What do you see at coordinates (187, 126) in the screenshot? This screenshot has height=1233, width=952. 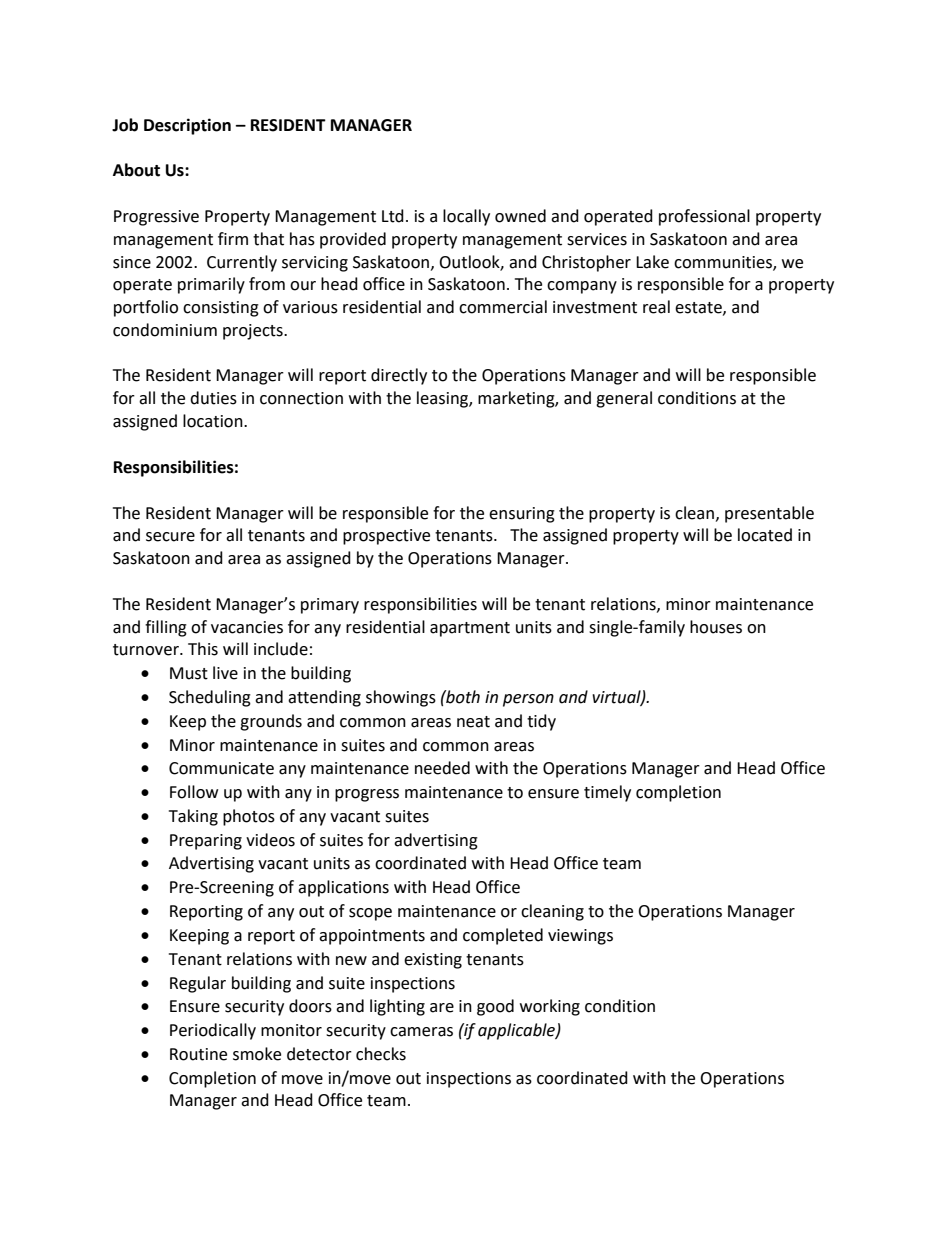 I see `Description` at bounding box center [187, 126].
